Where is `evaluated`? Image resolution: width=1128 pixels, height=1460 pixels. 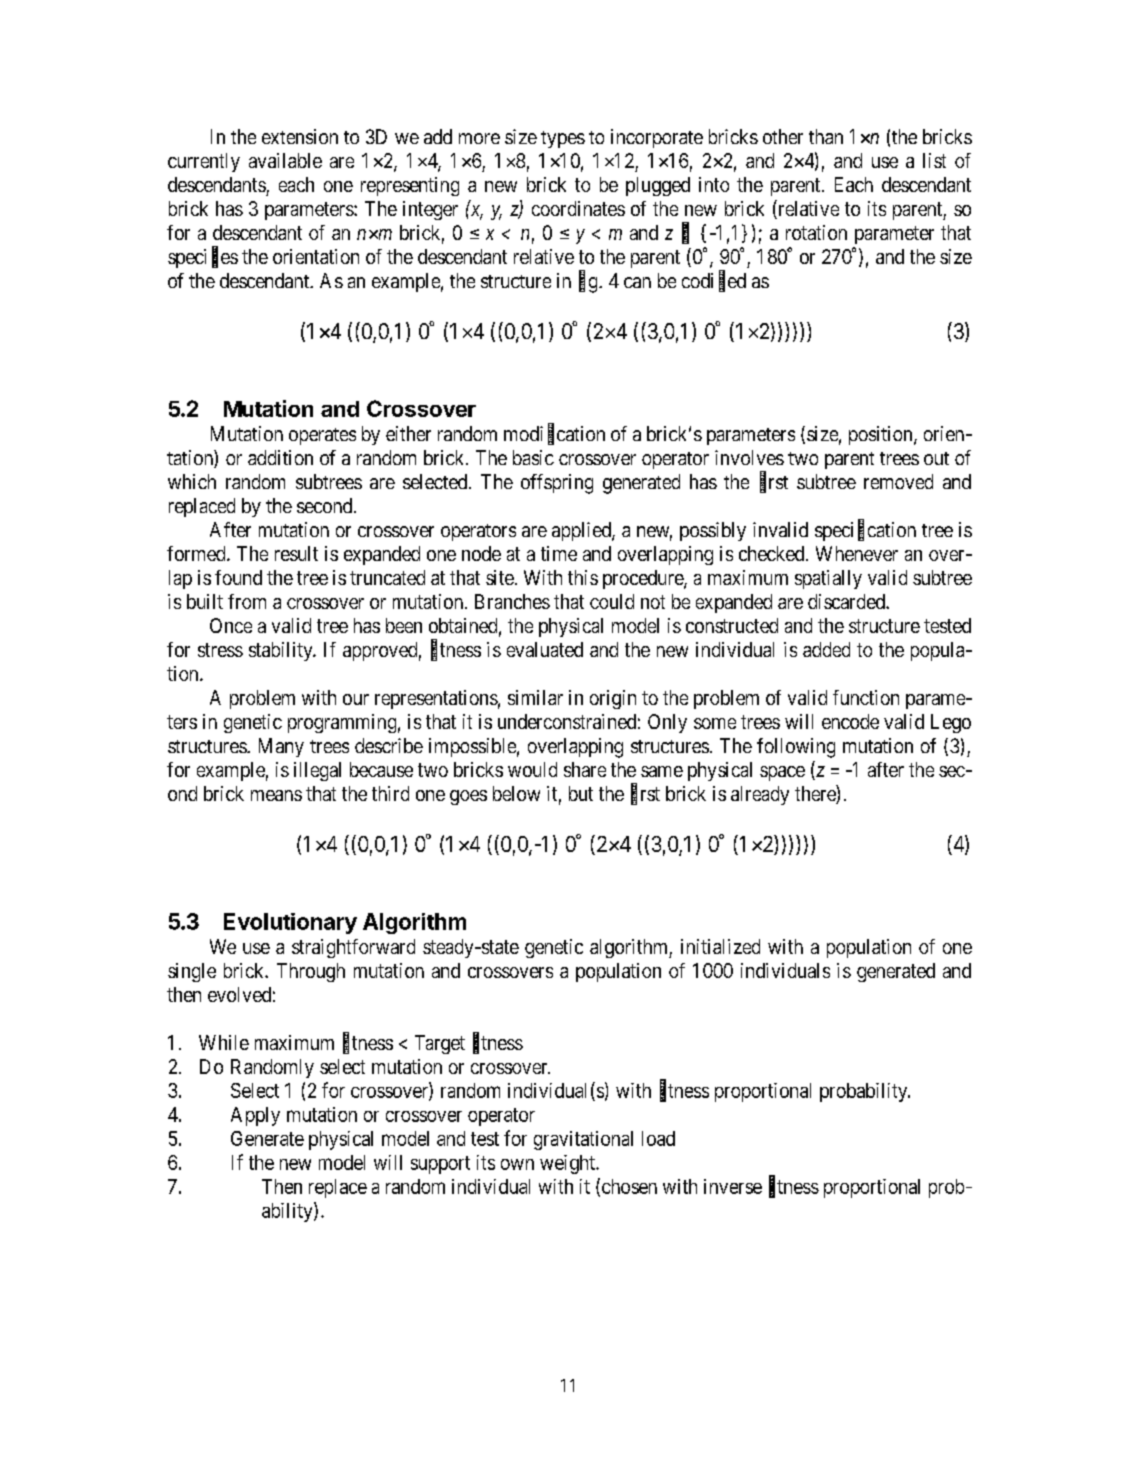
evaluated is located at coordinates (545, 649).
